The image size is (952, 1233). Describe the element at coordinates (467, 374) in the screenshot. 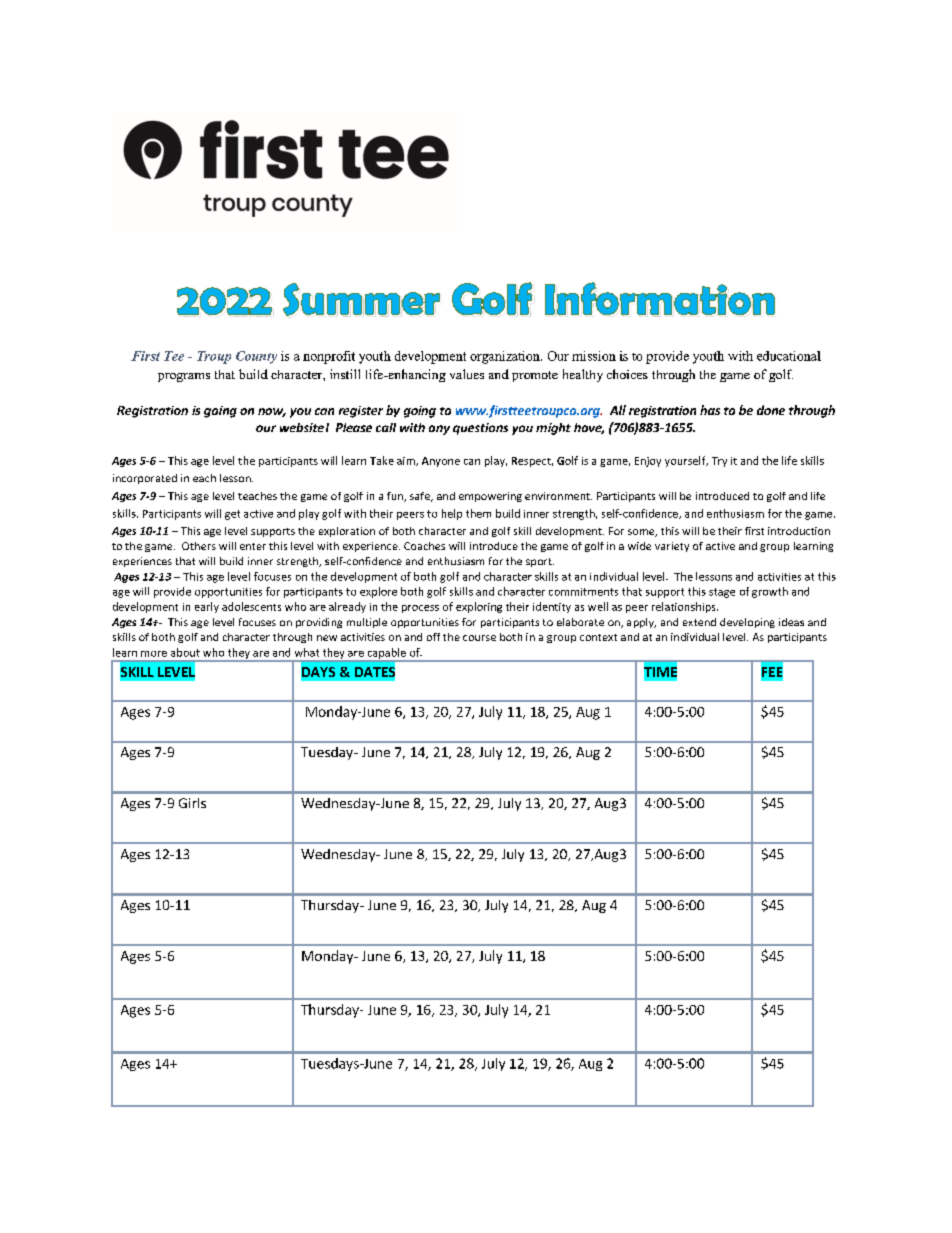

I see `values` at that location.
